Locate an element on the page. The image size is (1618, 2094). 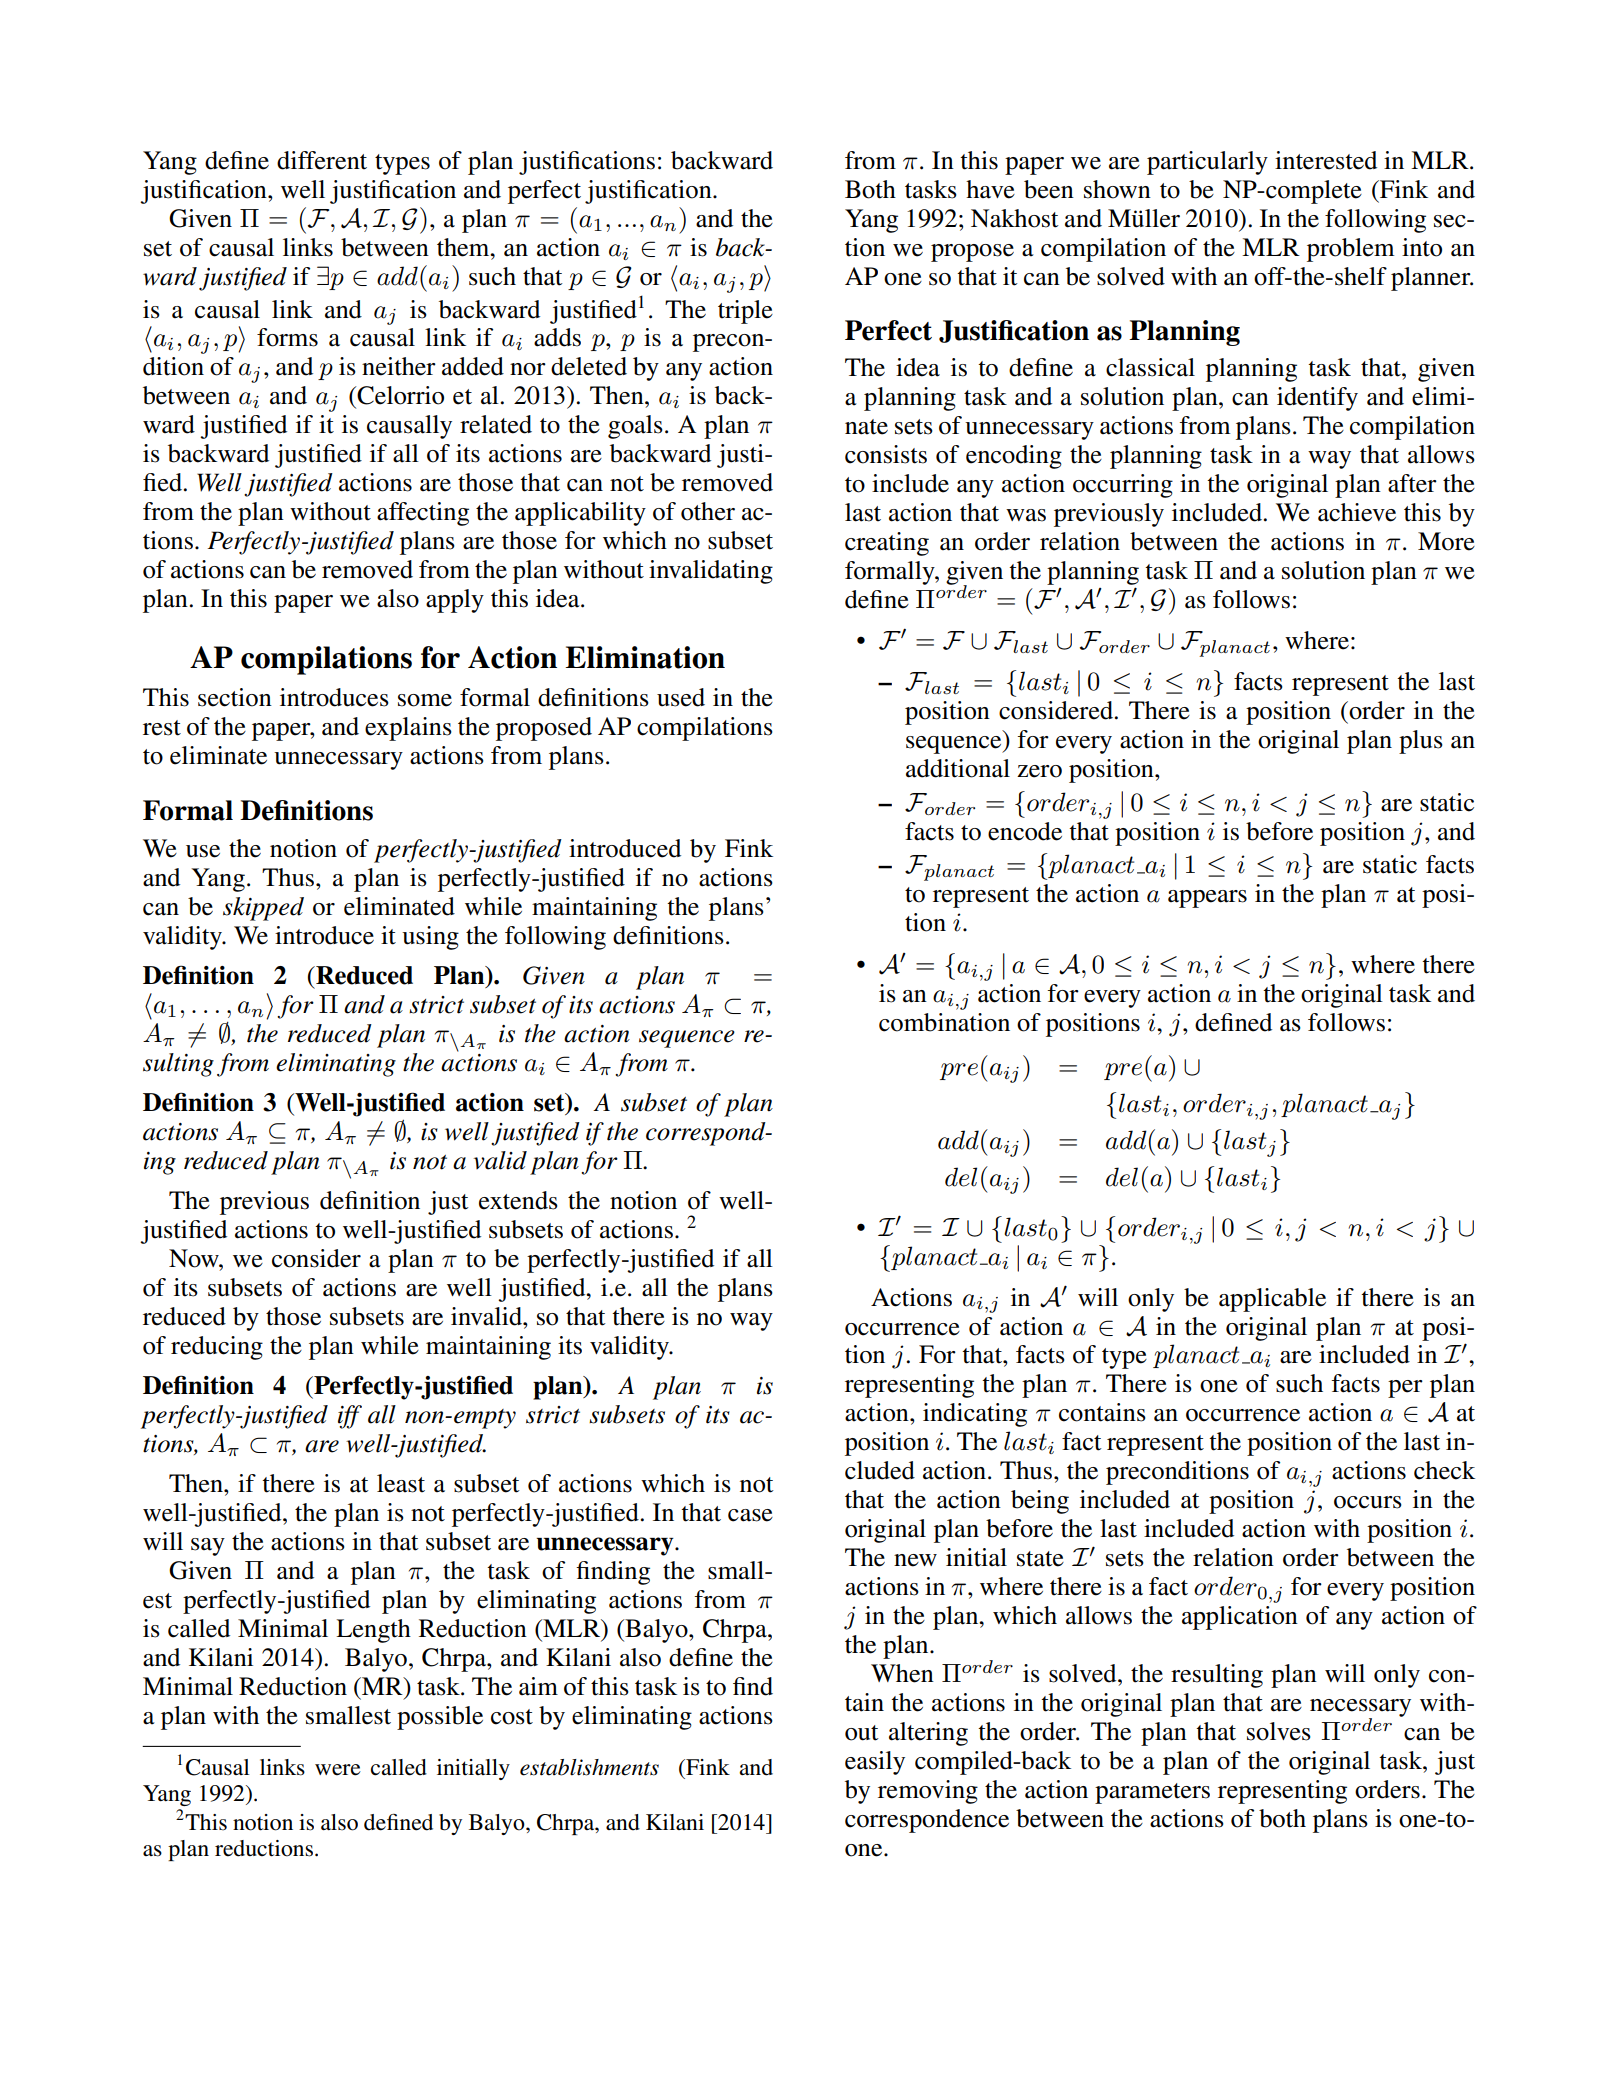
encode is located at coordinates (1025, 831).
